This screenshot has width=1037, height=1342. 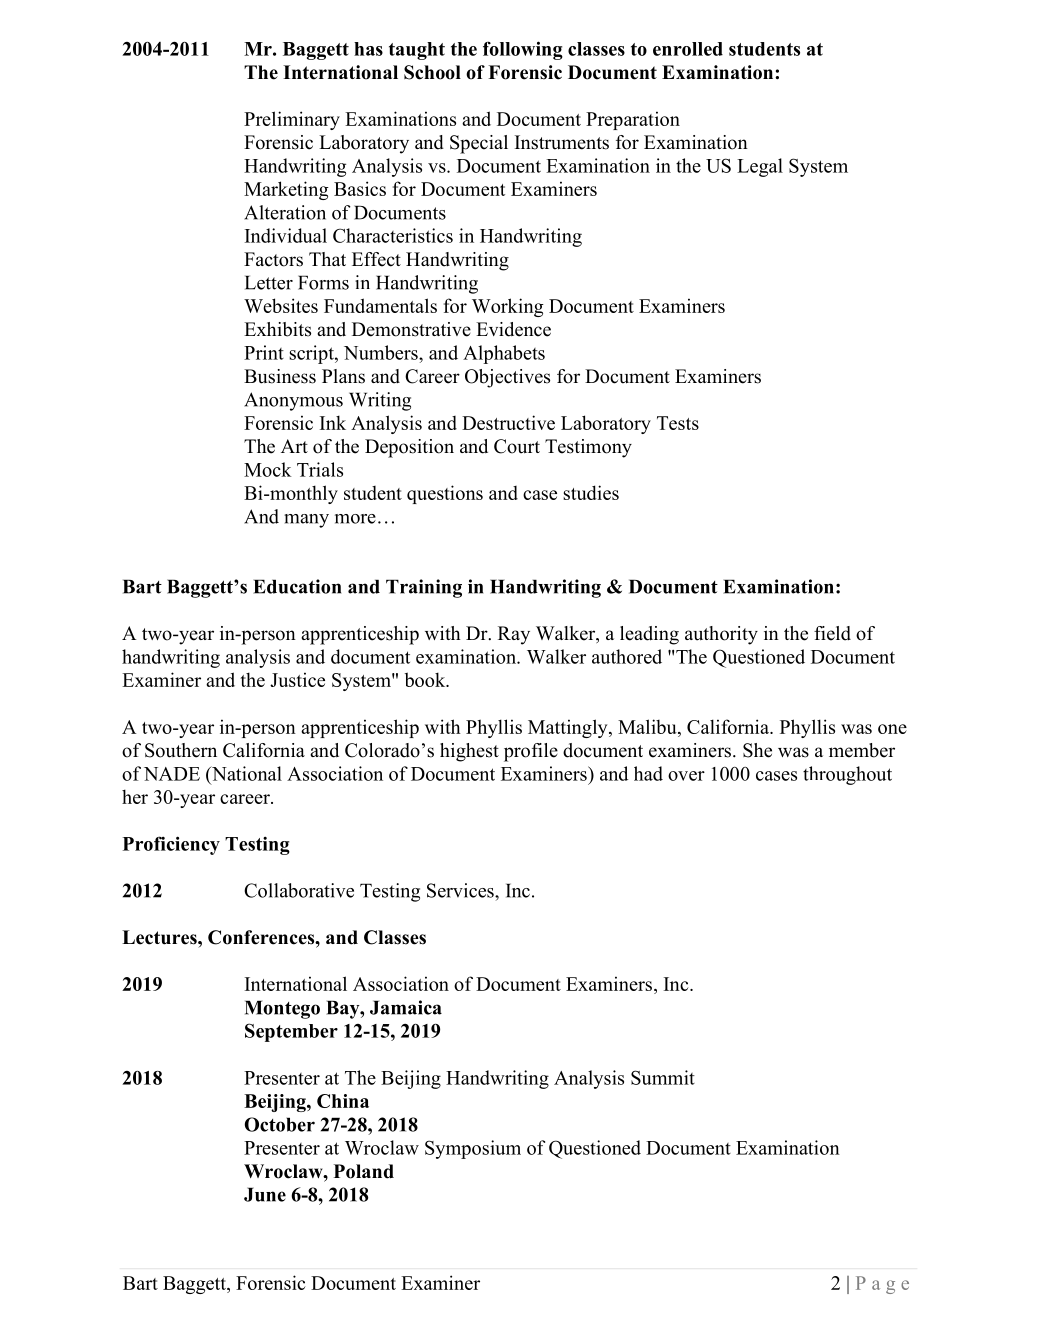 What do you see at coordinates (473, 1149) in the screenshot?
I see `Symposium` at bounding box center [473, 1149].
